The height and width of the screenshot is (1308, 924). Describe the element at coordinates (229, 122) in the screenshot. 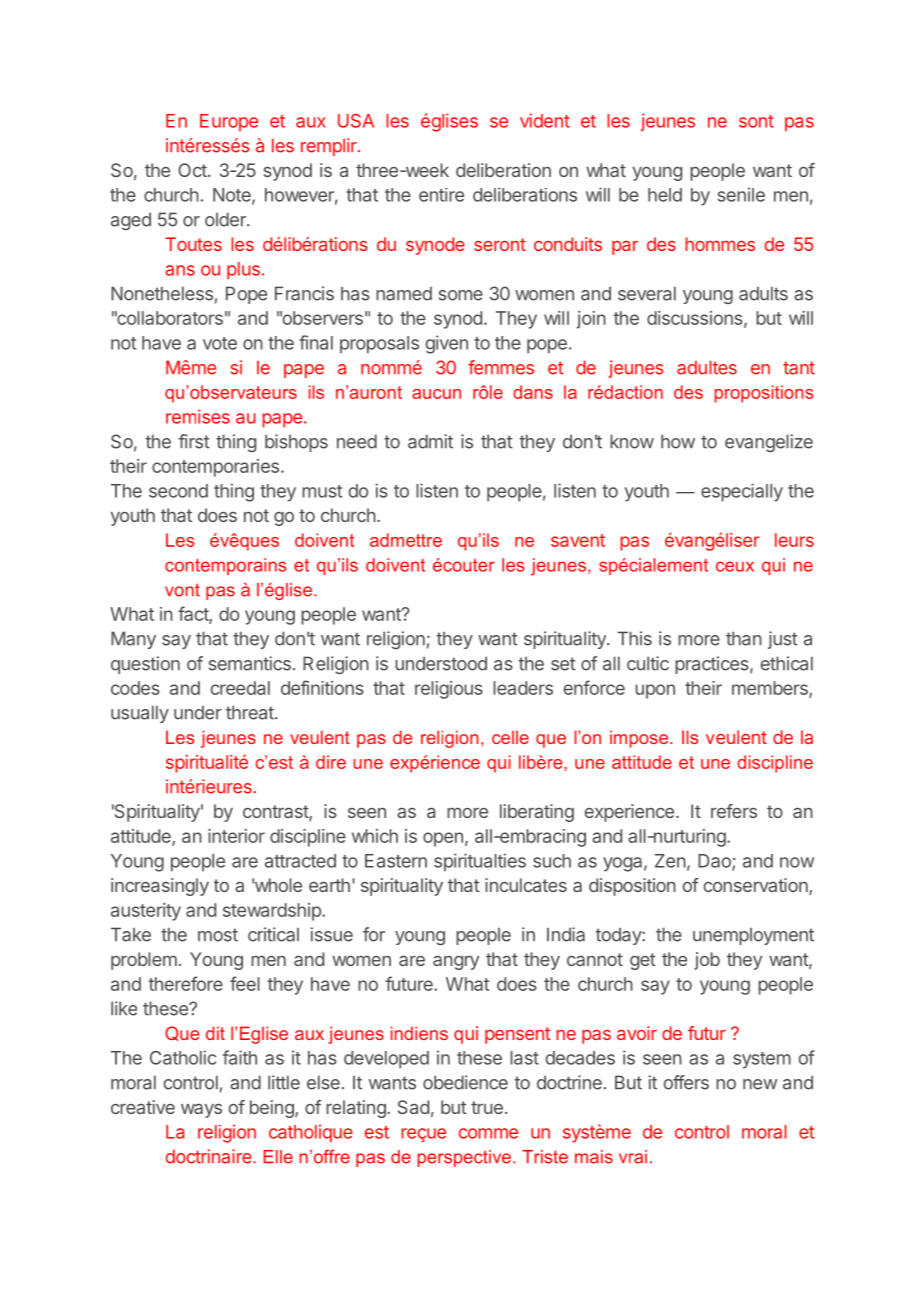

I see `Europe` at that location.
